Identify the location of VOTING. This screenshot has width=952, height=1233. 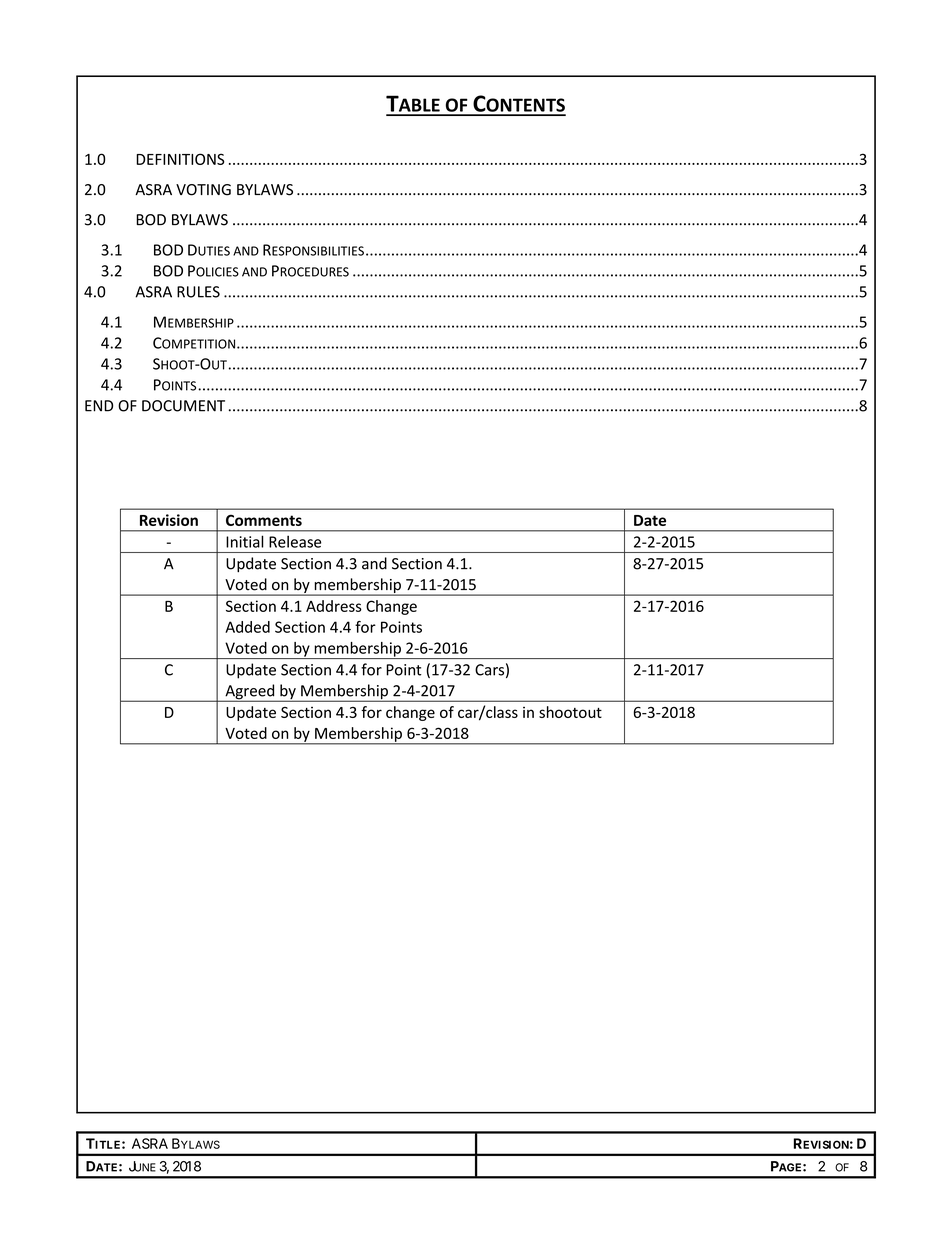
(203, 190).
